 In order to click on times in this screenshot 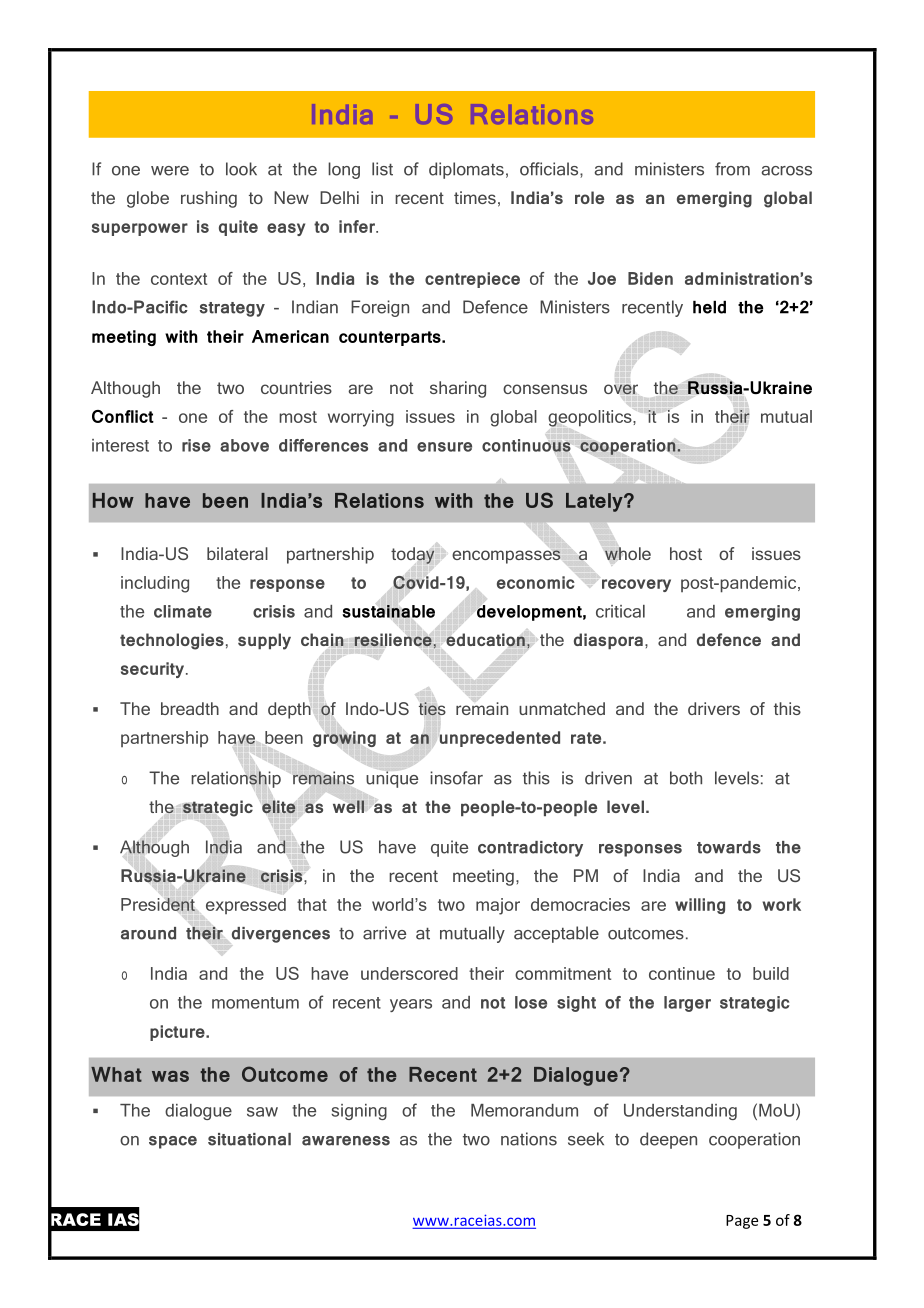, I will do `click(475, 197)`.
